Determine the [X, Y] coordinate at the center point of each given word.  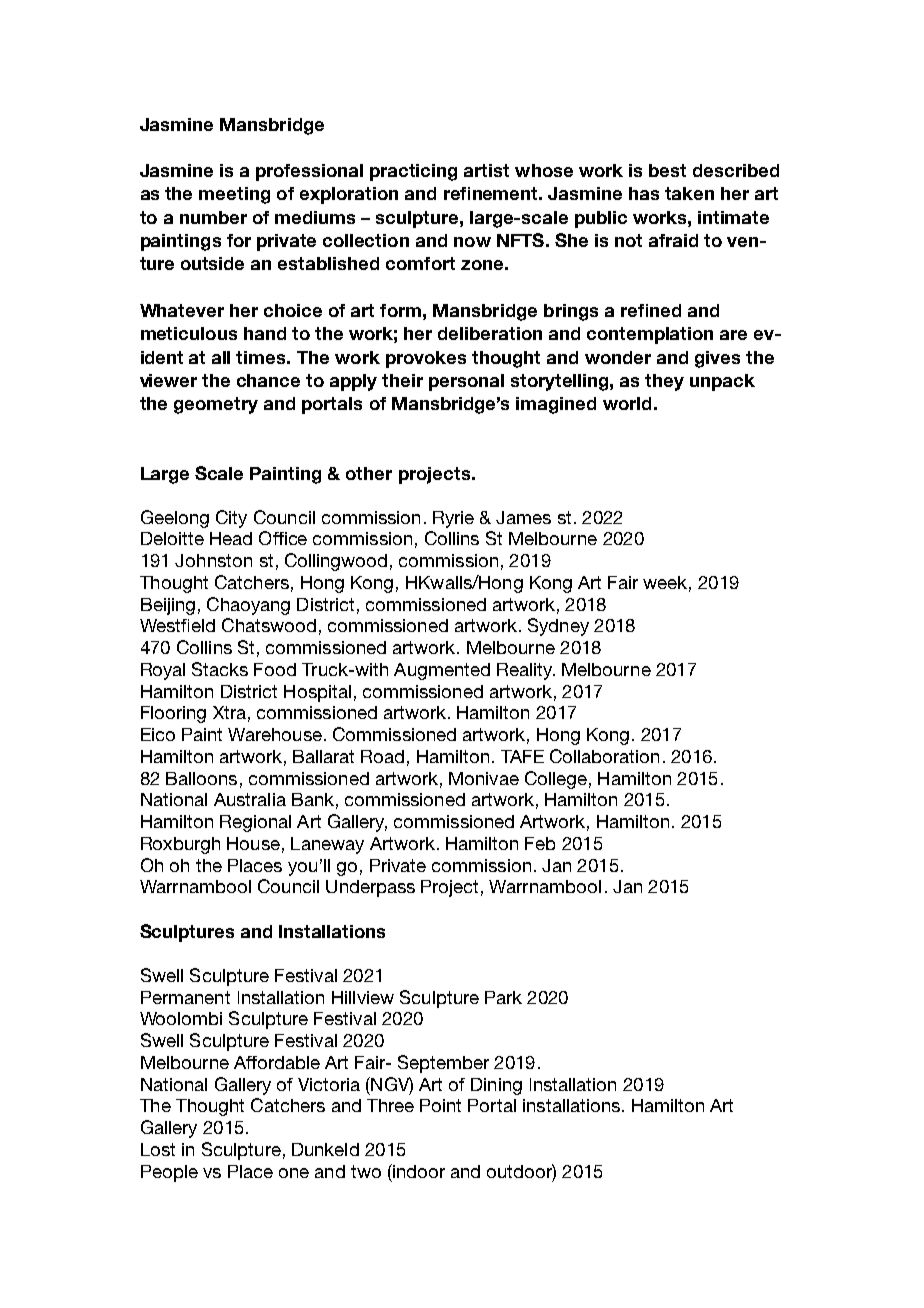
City [231, 519]
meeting [234, 195]
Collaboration [604, 756]
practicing [413, 172]
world [627, 403]
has [644, 193]
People [169, 1173]
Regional [255, 823]
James [523, 517]
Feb [540, 843]
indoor [418, 1171]
